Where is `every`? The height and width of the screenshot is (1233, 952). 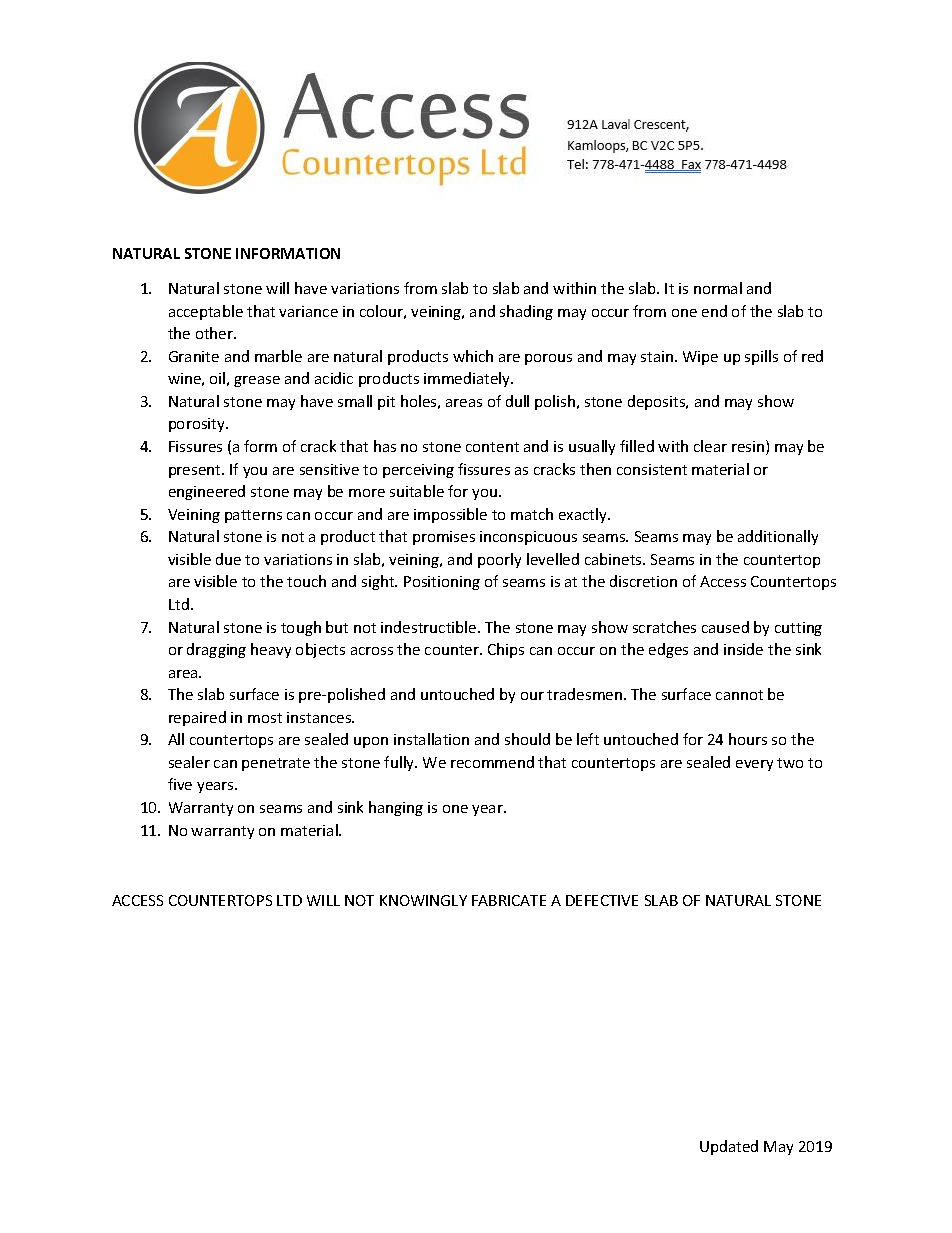 every is located at coordinates (754, 765).
